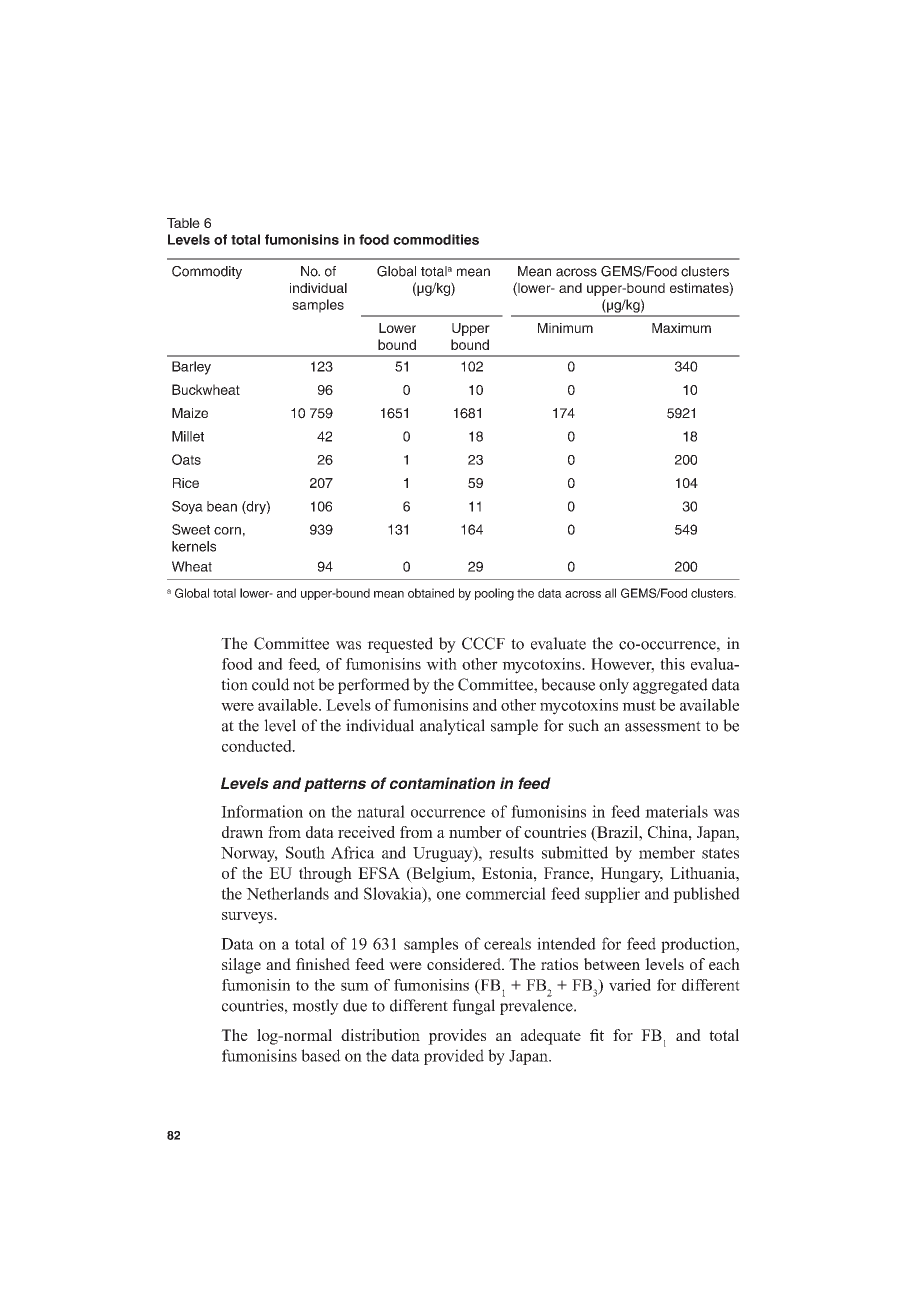  Describe the element at coordinates (207, 272) in the screenshot. I see `Commodity` at that location.
